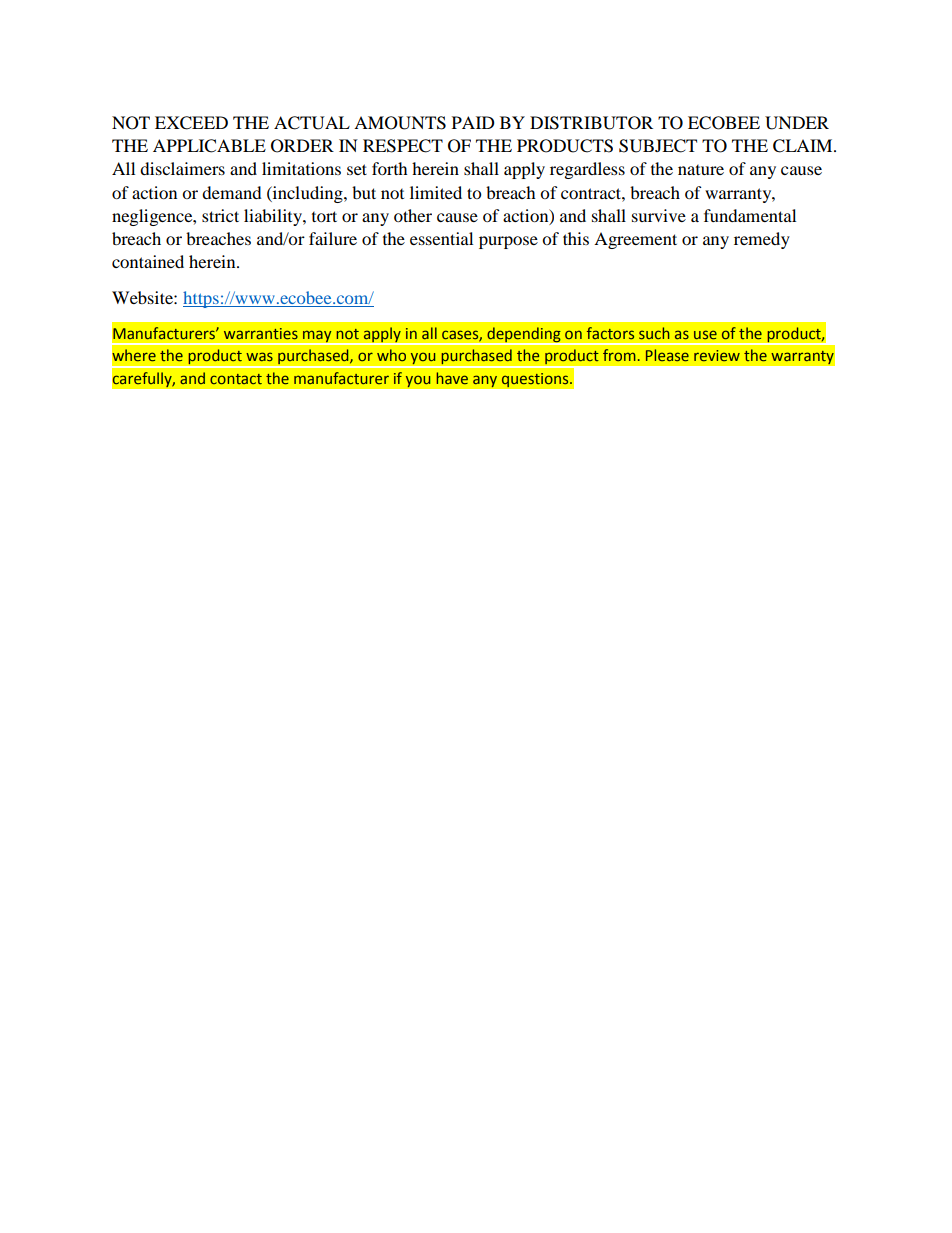  What do you see at coordinates (797, 123) in the image?
I see `UNDER` at bounding box center [797, 123].
